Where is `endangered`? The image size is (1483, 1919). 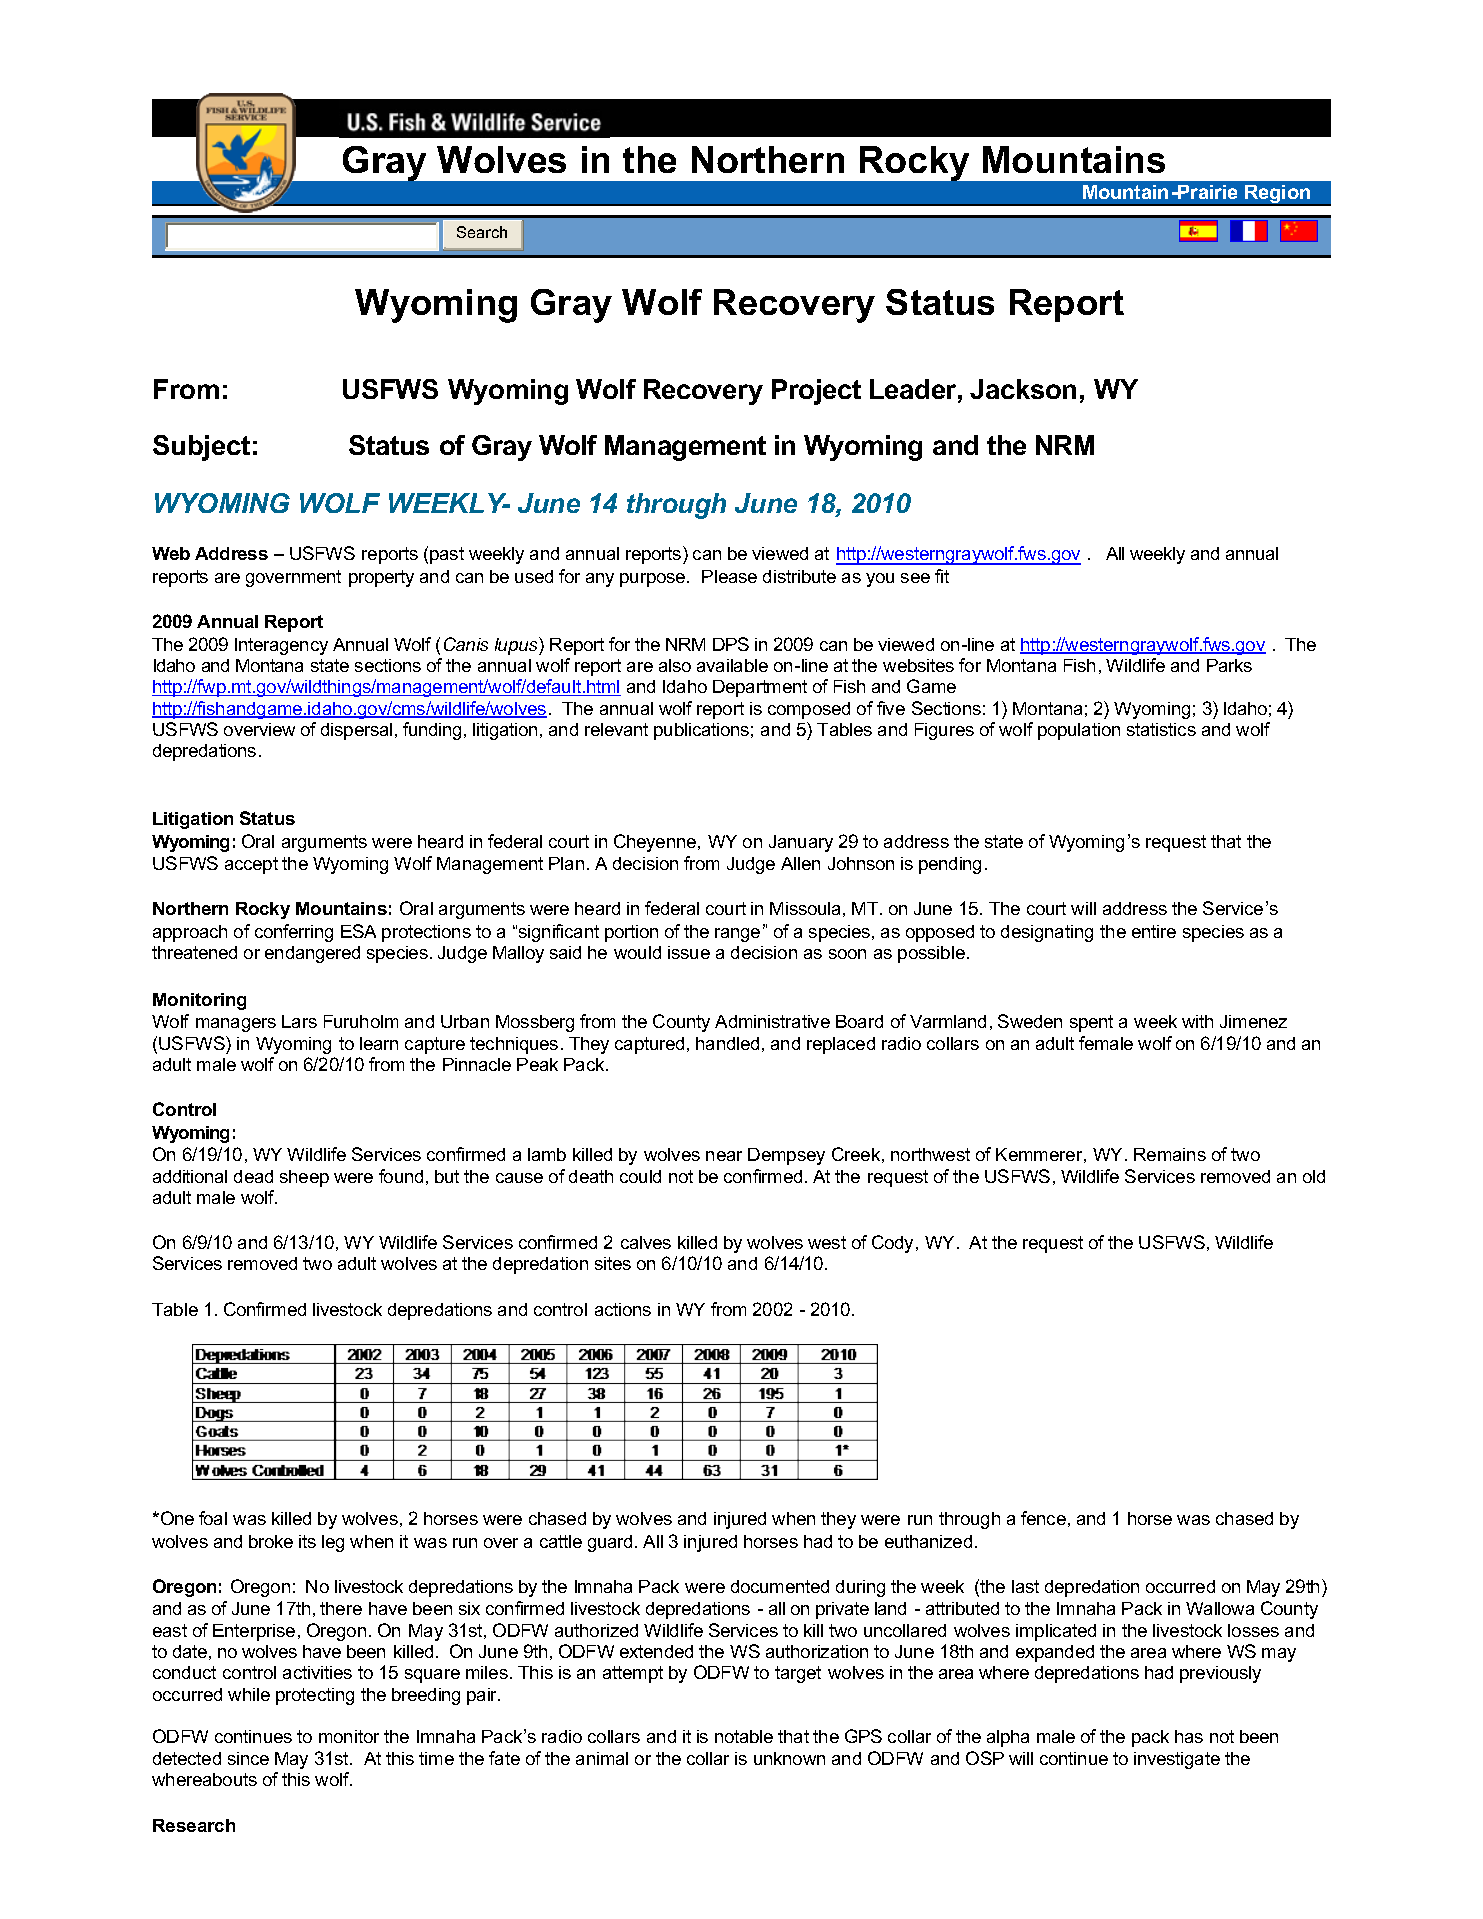
endangered is located at coordinates (312, 954).
